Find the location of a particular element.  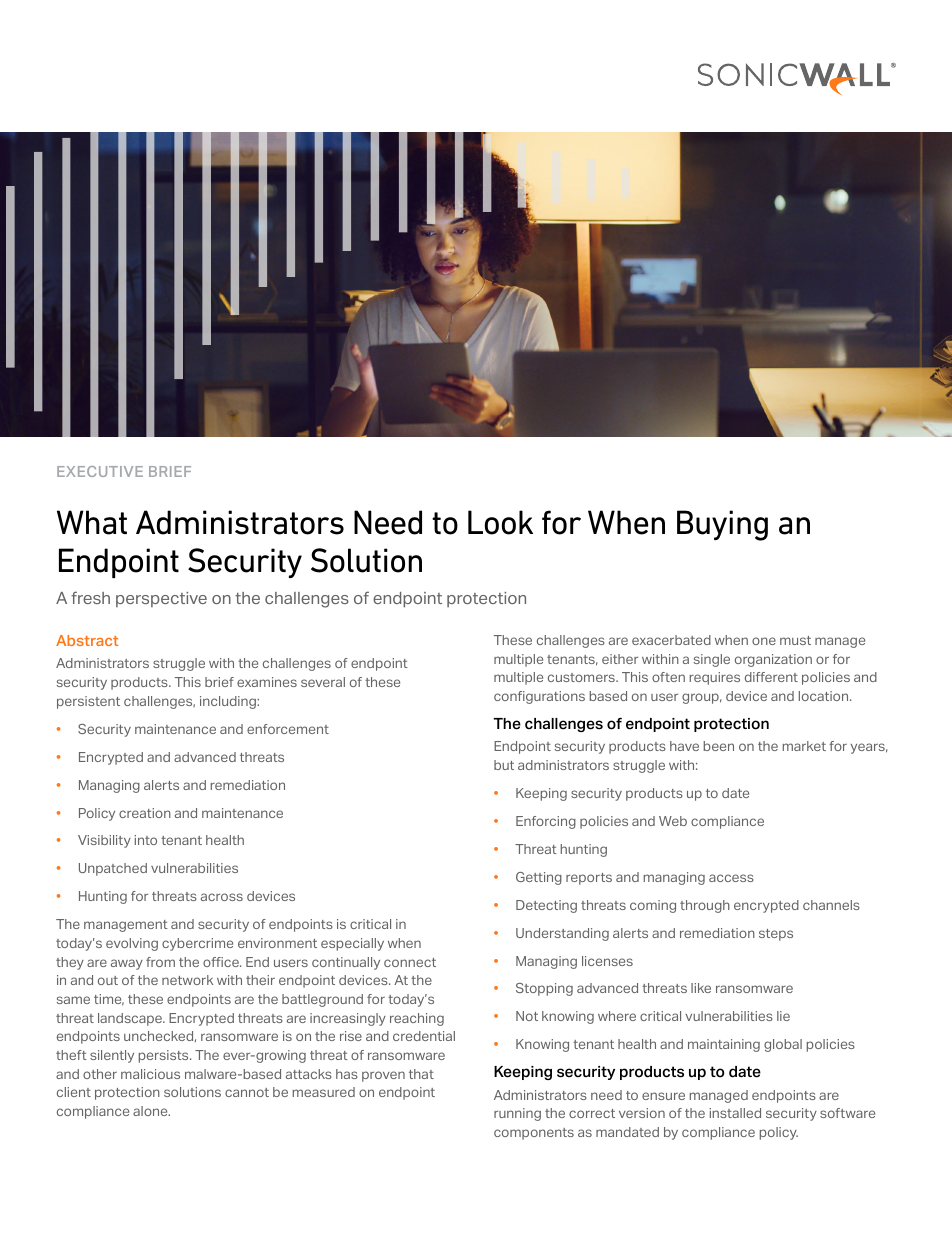

running is located at coordinates (517, 1114).
